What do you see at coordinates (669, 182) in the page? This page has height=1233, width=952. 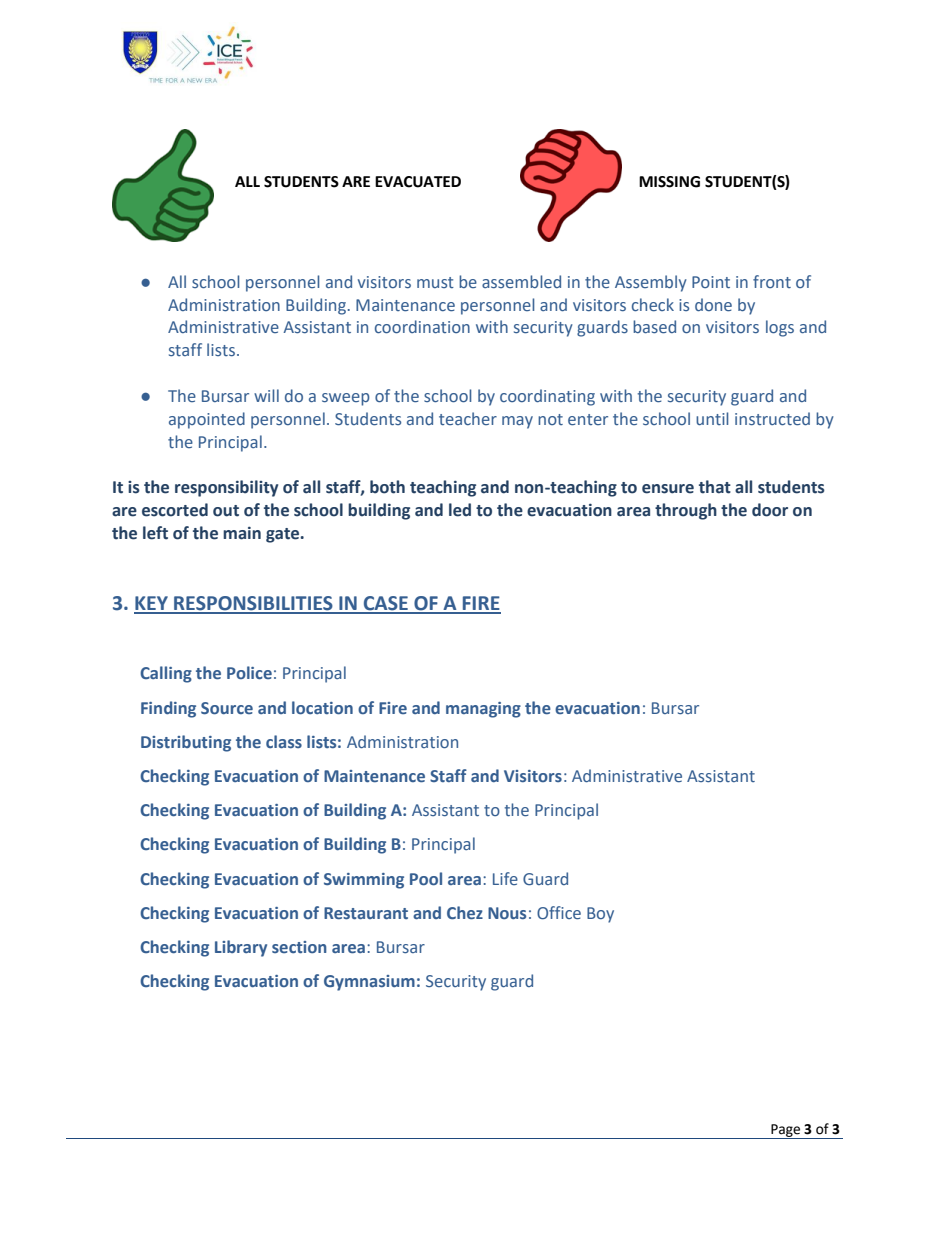 I see `MISSING` at bounding box center [669, 182].
